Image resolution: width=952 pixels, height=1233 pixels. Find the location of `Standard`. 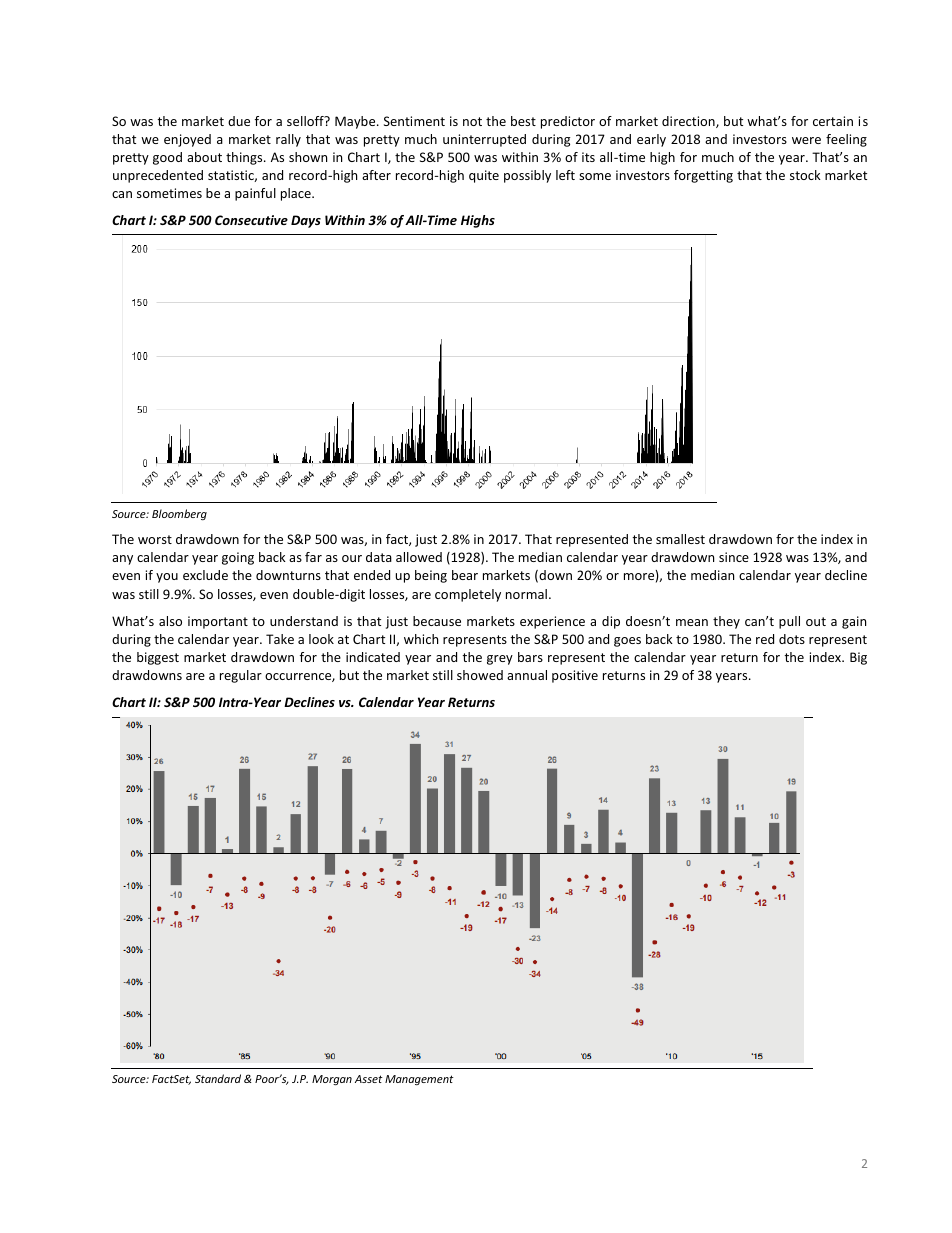

Standard is located at coordinates (218, 1078).
